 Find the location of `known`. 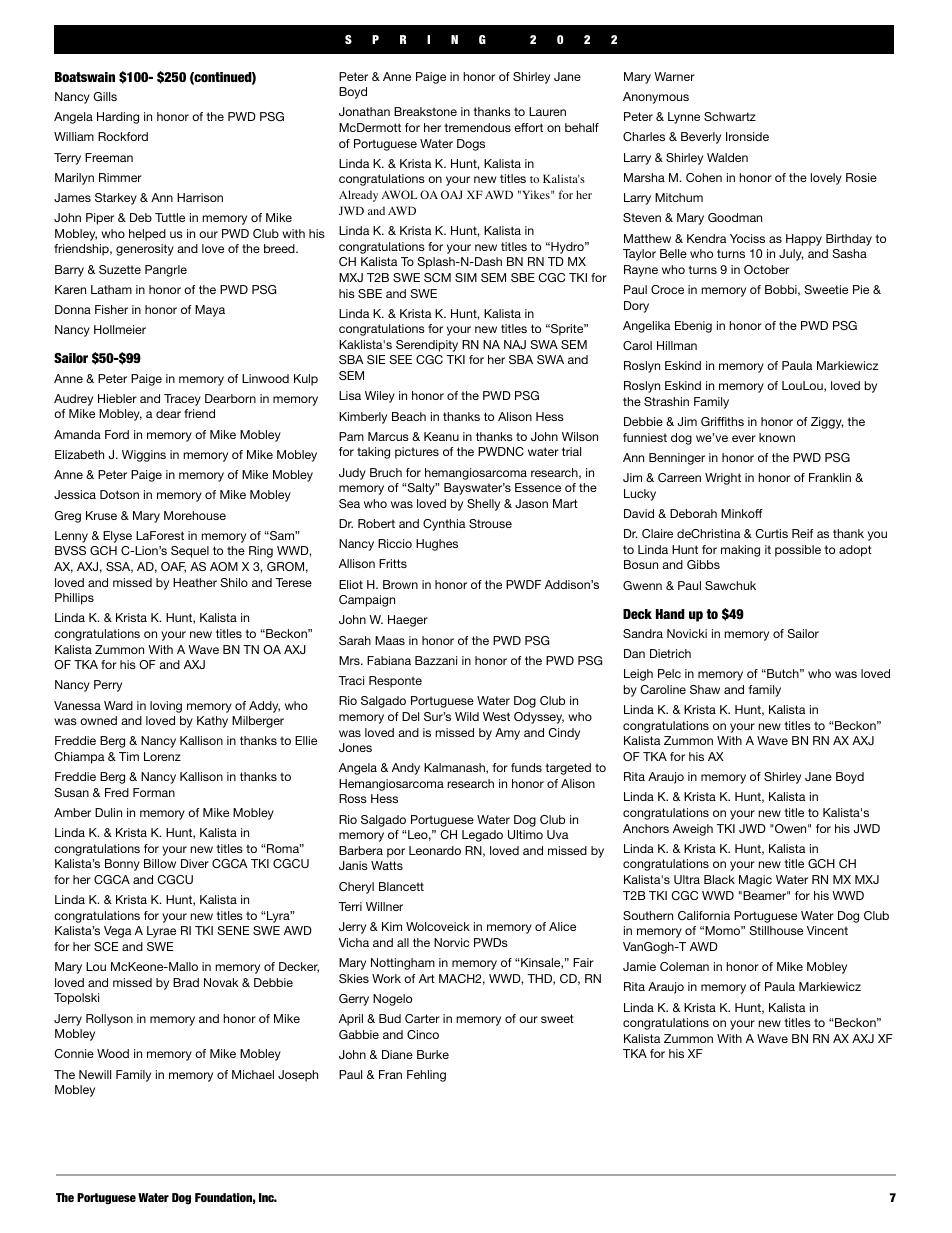

known is located at coordinates (777, 437).
